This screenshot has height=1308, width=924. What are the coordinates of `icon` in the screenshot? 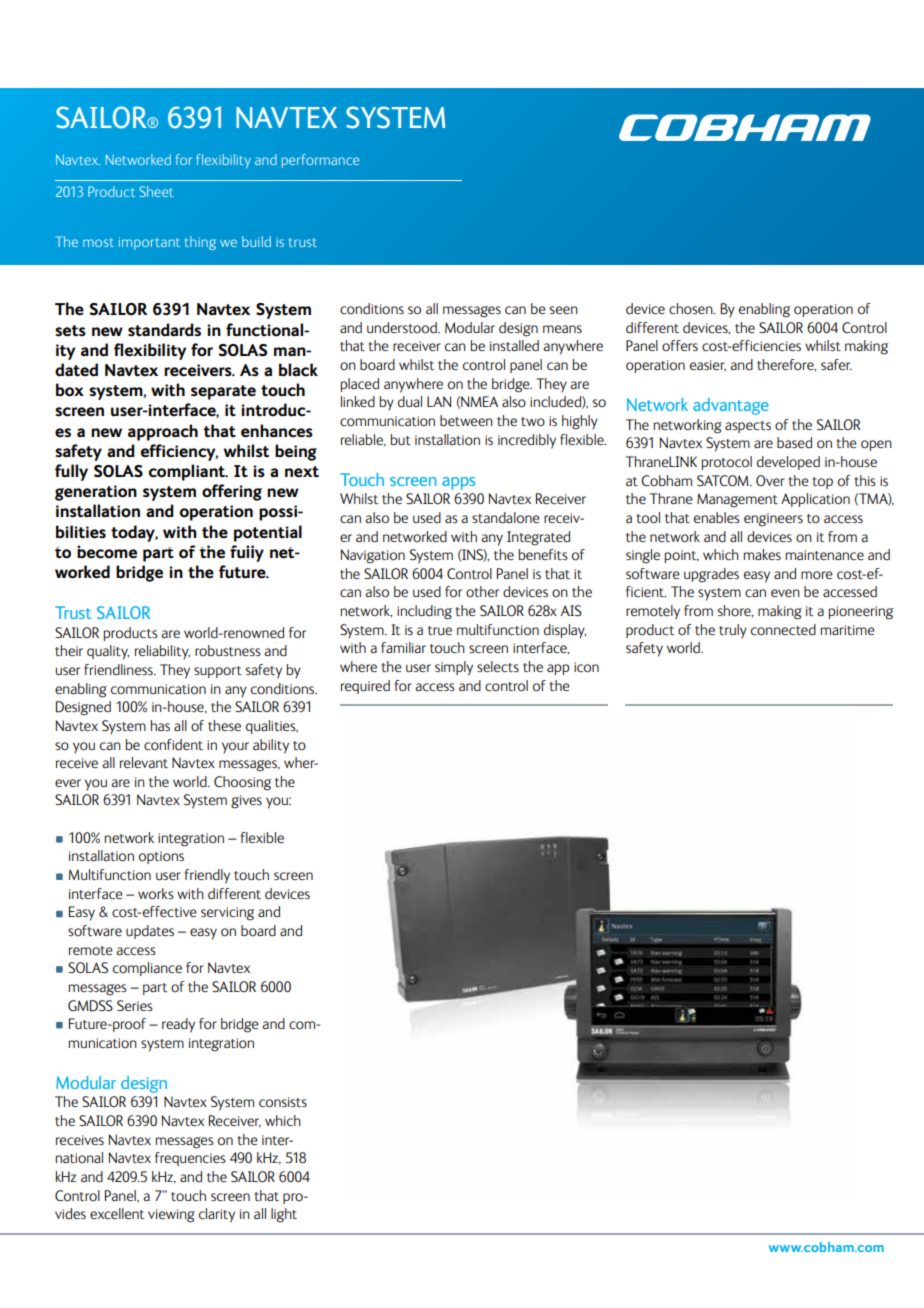 It's located at (586, 667).
